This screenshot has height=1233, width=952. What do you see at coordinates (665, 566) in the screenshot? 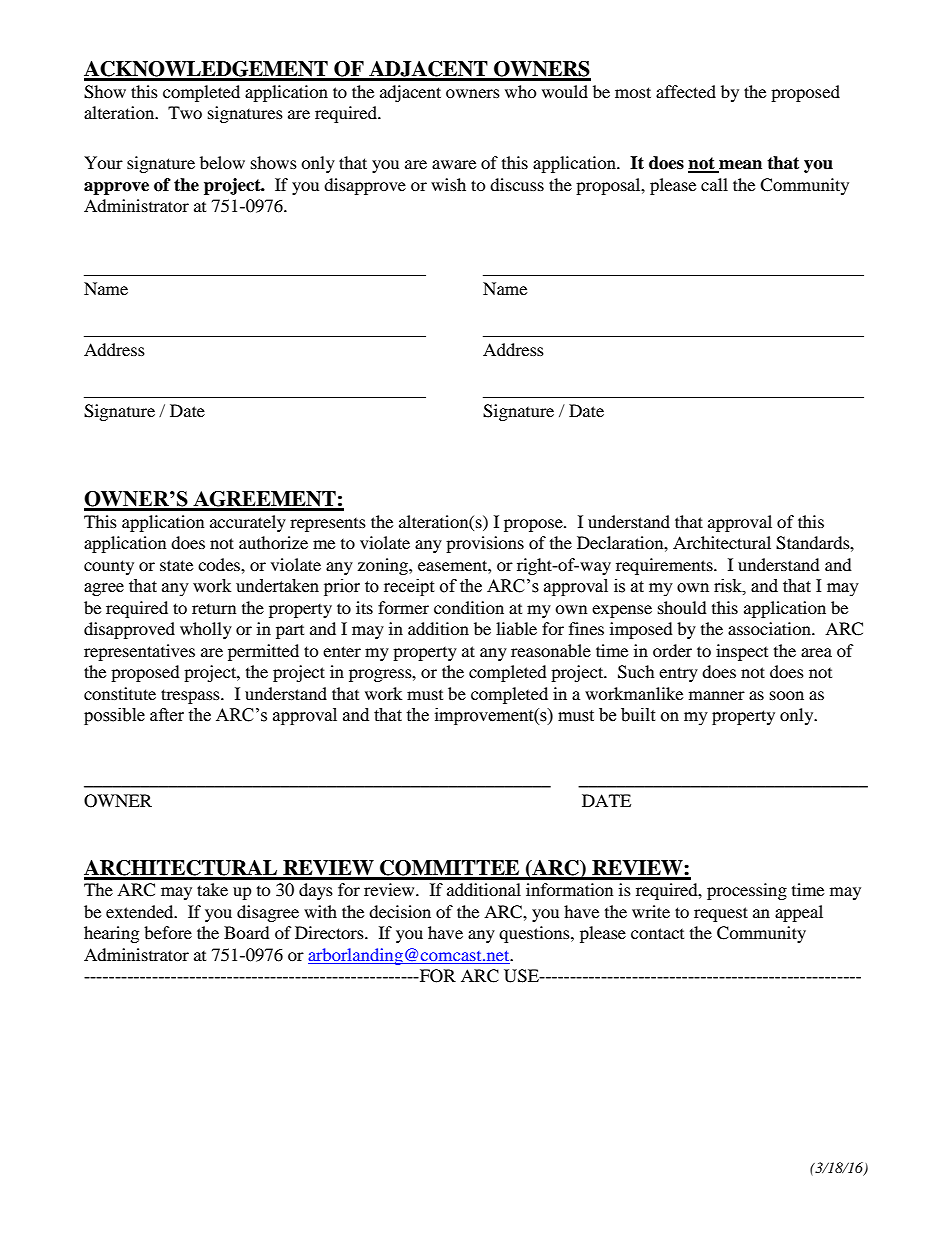
I see `requirements` at bounding box center [665, 566].
